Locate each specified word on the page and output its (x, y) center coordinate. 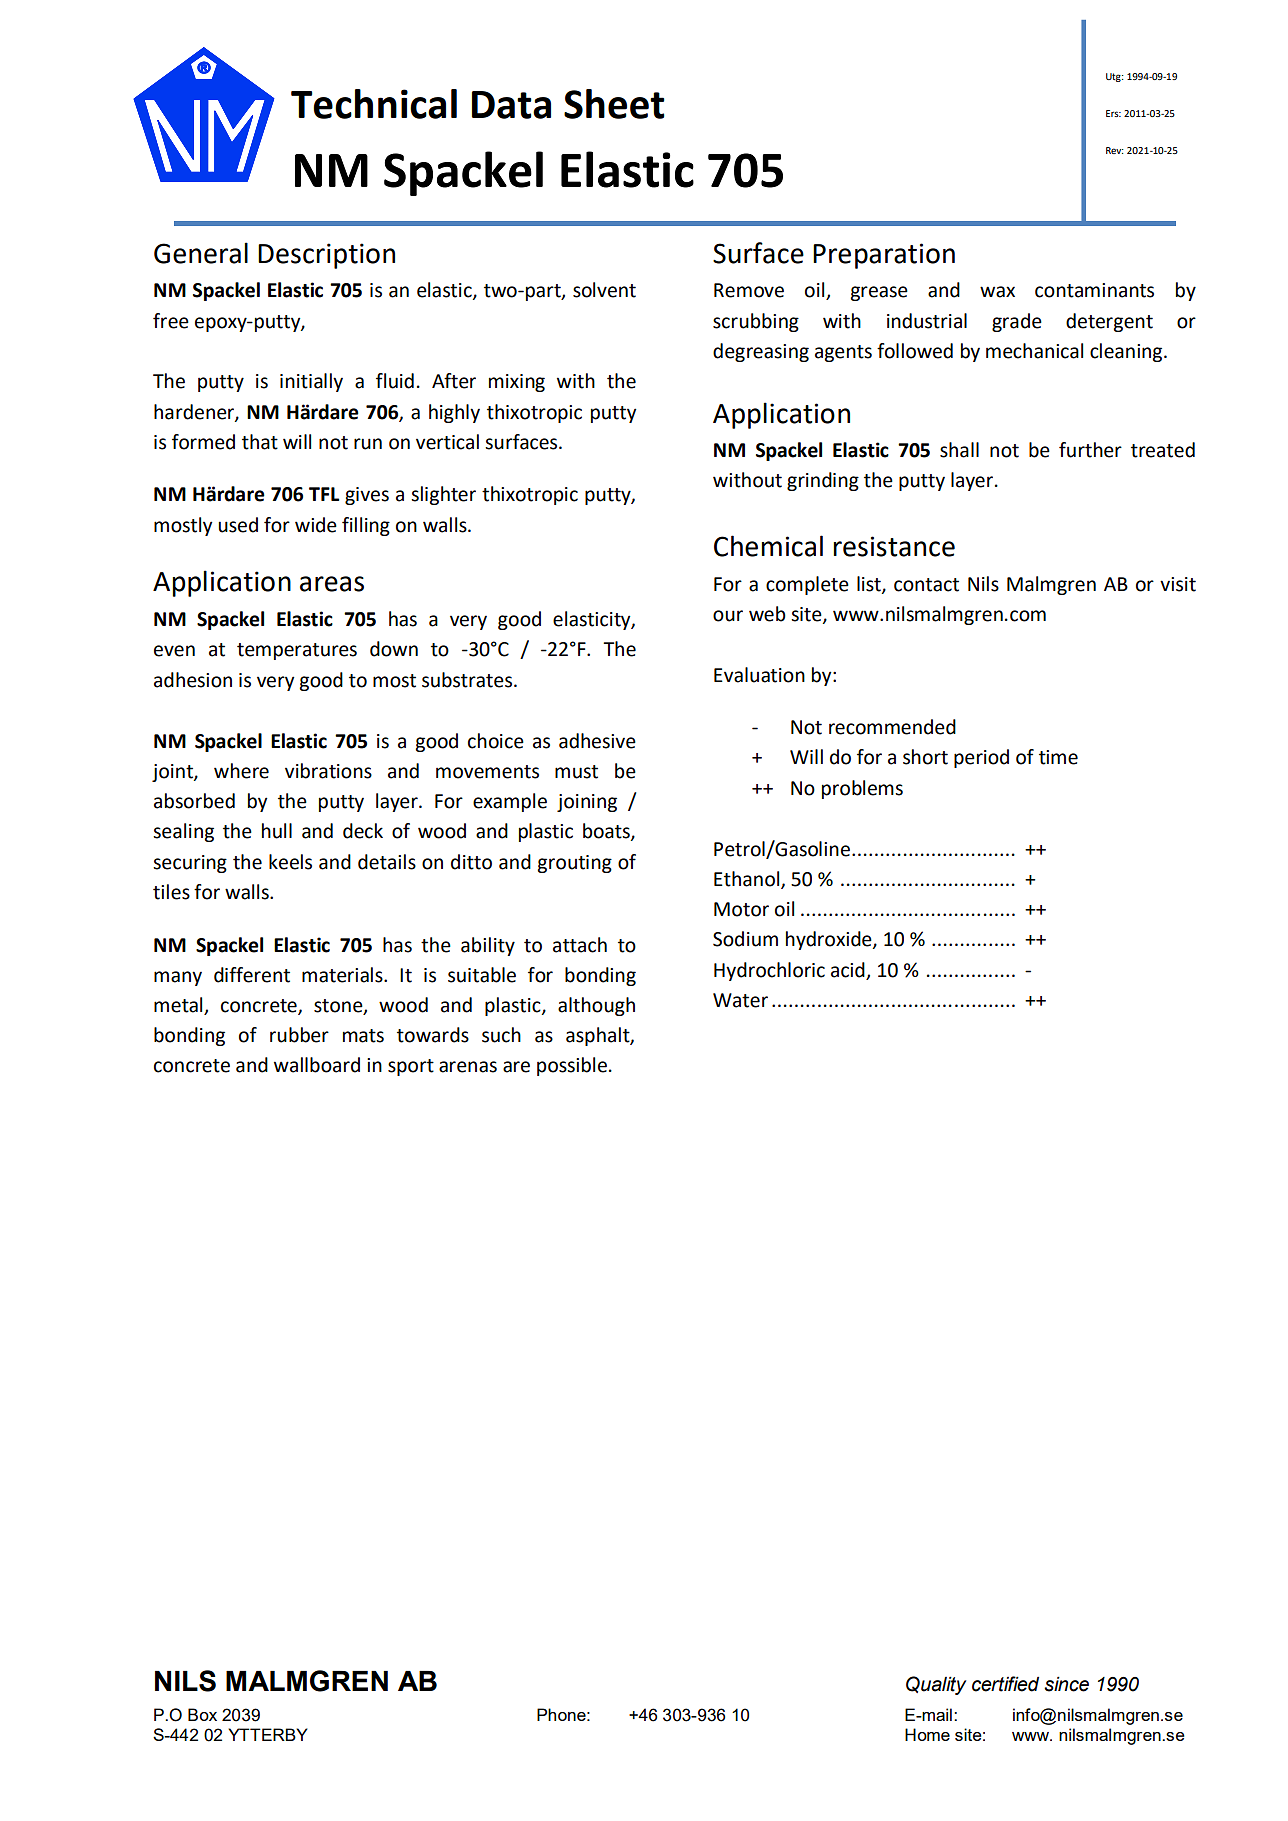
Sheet (614, 104)
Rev (1114, 150)
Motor (741, 909)
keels (290, 862)
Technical (374, 104)
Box (202, 1714)
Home (927, 1734)
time (1058, 757)
